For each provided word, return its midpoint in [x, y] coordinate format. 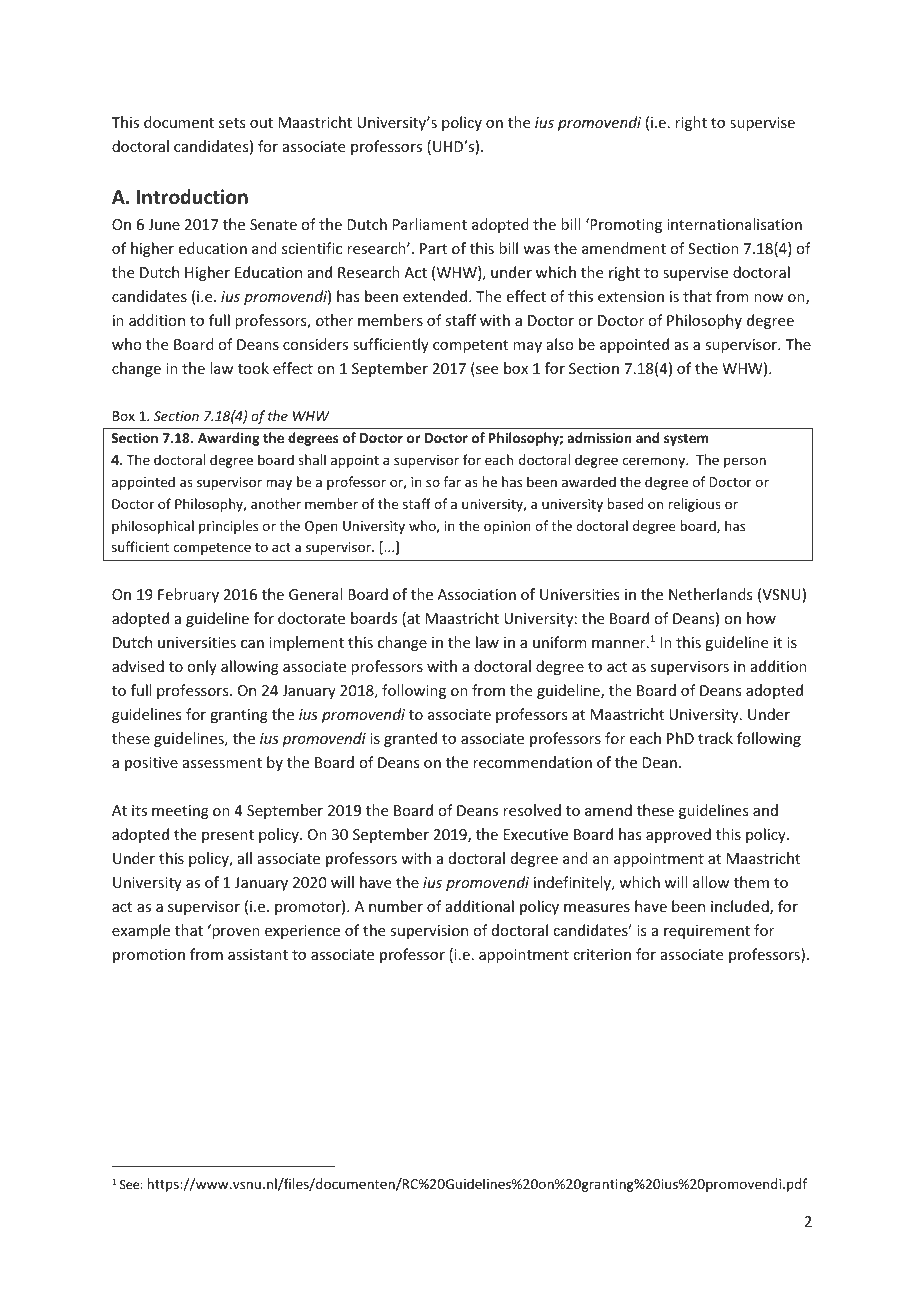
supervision [429, 932]
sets [232, 123]
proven [236, 933]
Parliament [430, 224]
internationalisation [734, 224]
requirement [707, 932]
